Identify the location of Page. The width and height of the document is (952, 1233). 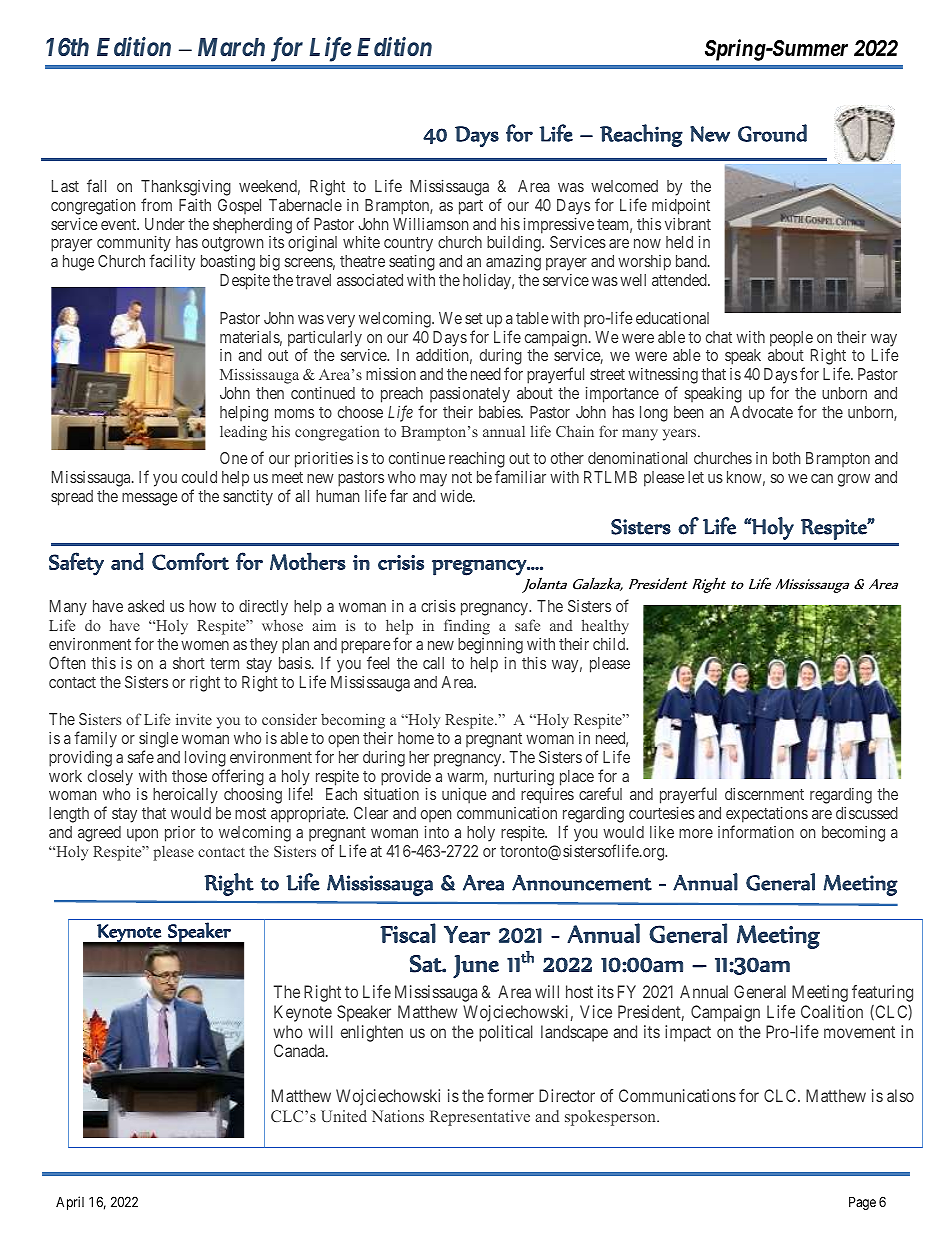
(862, 1203).
